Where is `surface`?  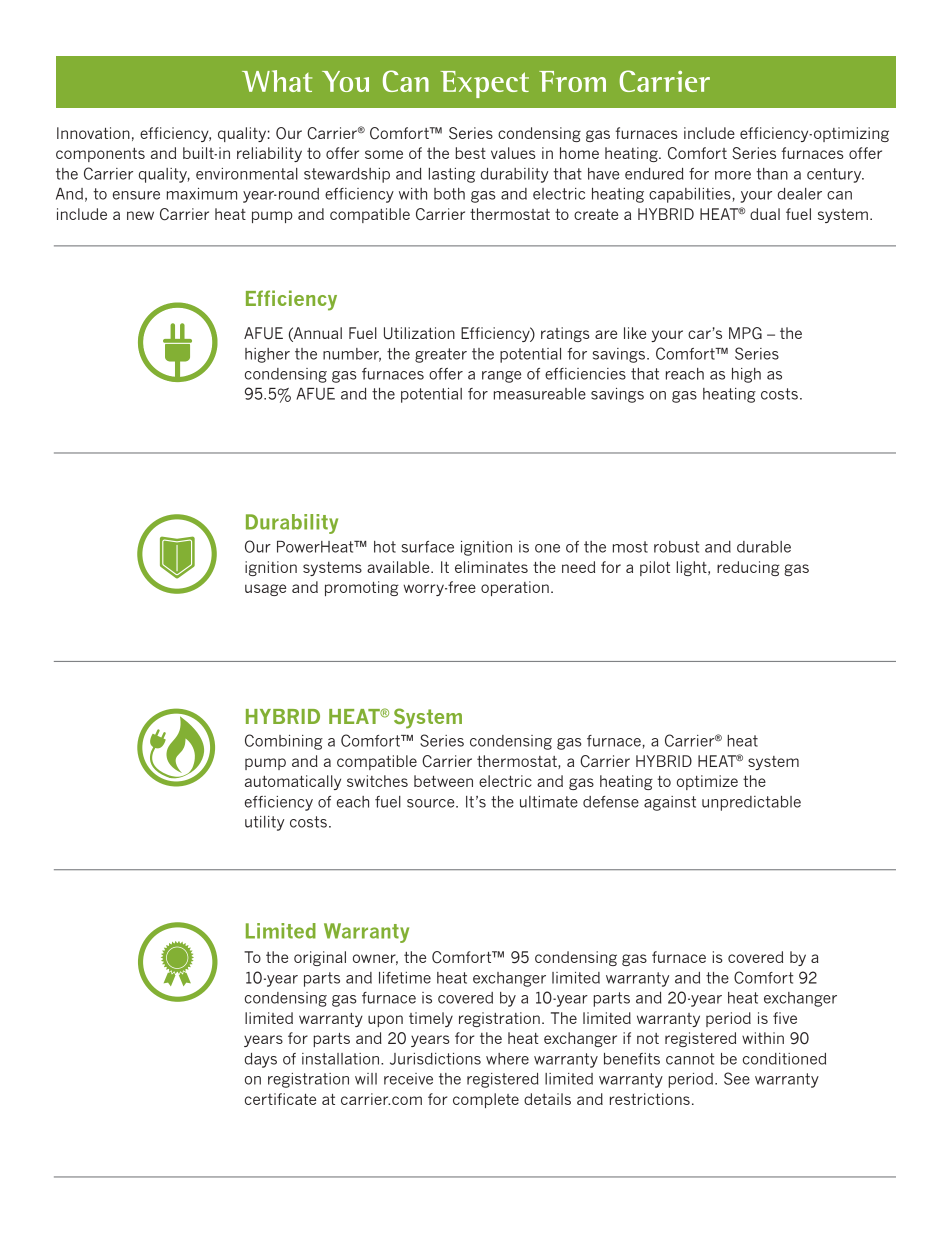 surface is located at coordinates (428, 547).
